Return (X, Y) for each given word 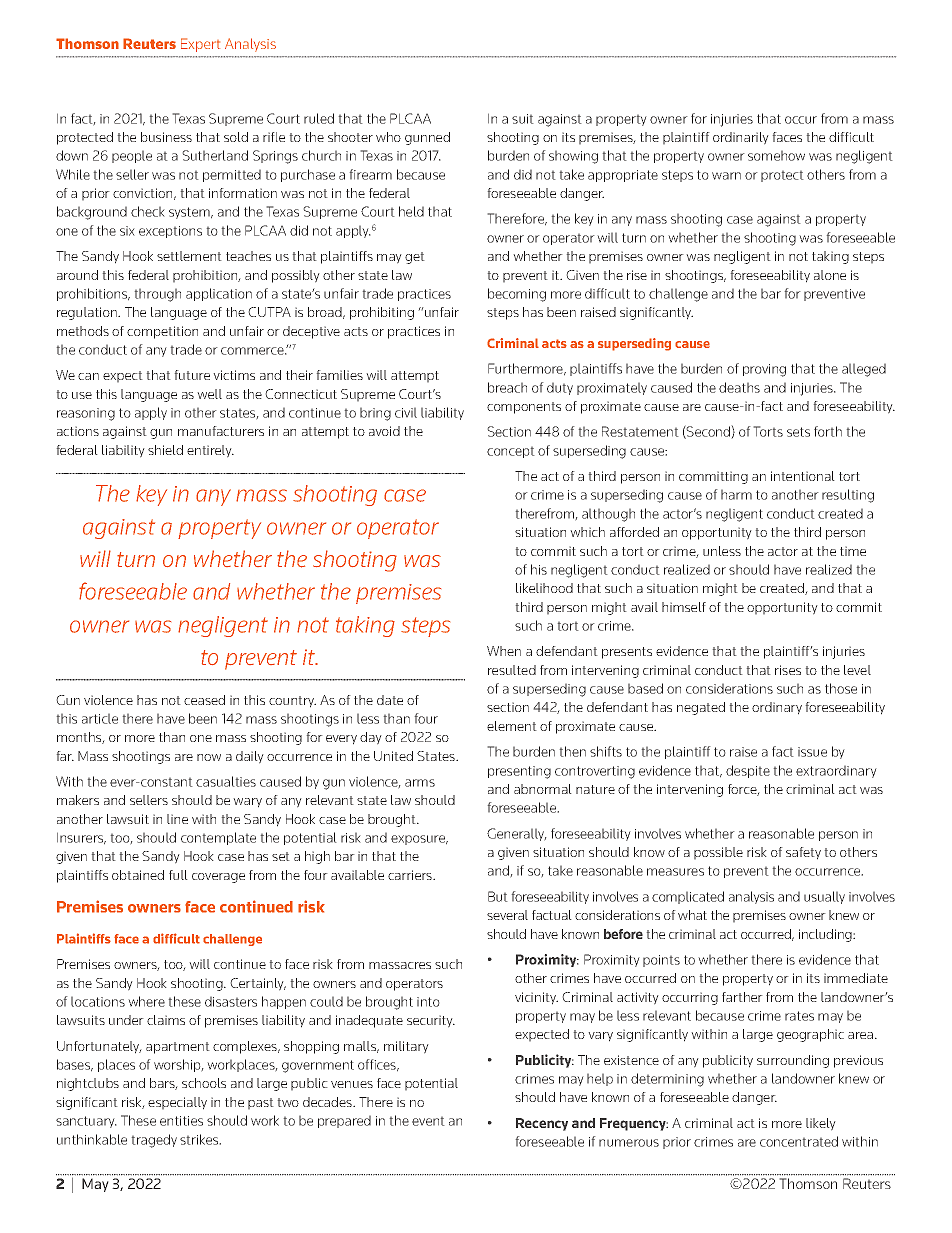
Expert (200, 45)
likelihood (544, 588)
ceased (204, 700)
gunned (427, 138)
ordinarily (740, 138)
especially (177, 1103)
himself (684, 607)
